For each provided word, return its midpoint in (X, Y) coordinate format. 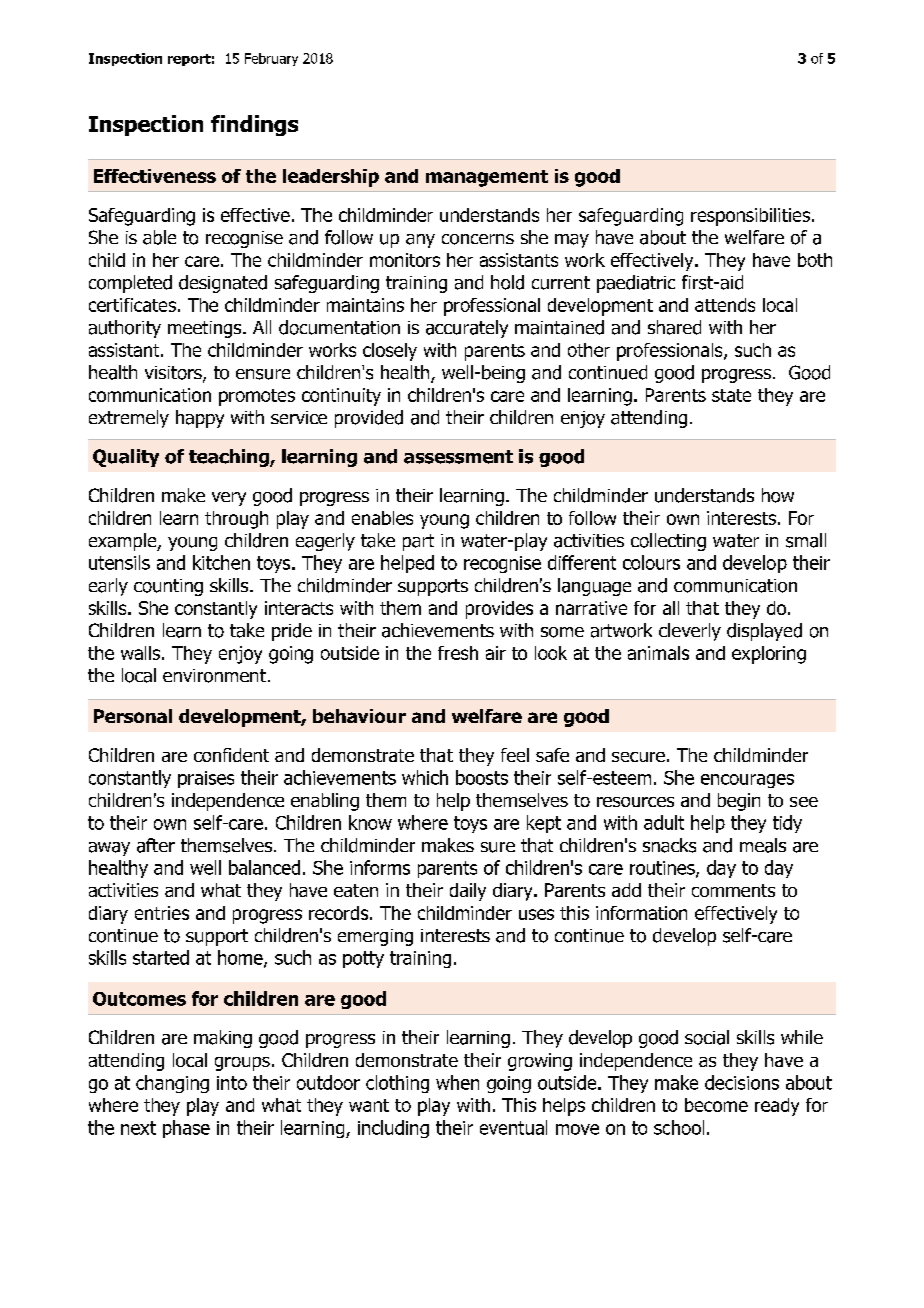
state (731, 395)
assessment (458, 457)
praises (206, 779)
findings (254, 125)
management (487, 178)
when (457, 1082)
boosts (482, 777)
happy (200, 419)
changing (172, 1084)
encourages (747, 781)
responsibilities (750, 217)
